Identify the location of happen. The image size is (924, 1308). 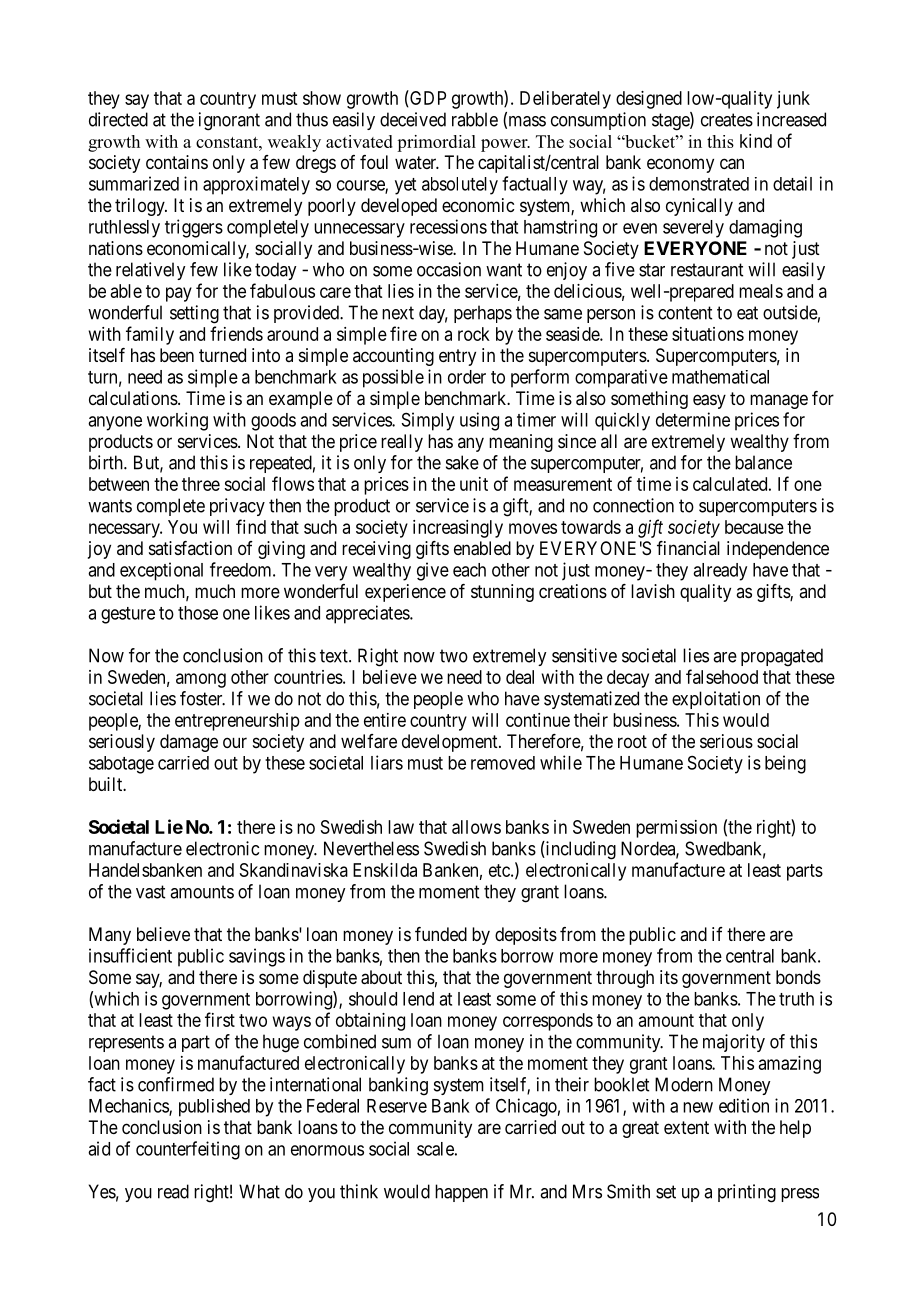
(461, 1193).
